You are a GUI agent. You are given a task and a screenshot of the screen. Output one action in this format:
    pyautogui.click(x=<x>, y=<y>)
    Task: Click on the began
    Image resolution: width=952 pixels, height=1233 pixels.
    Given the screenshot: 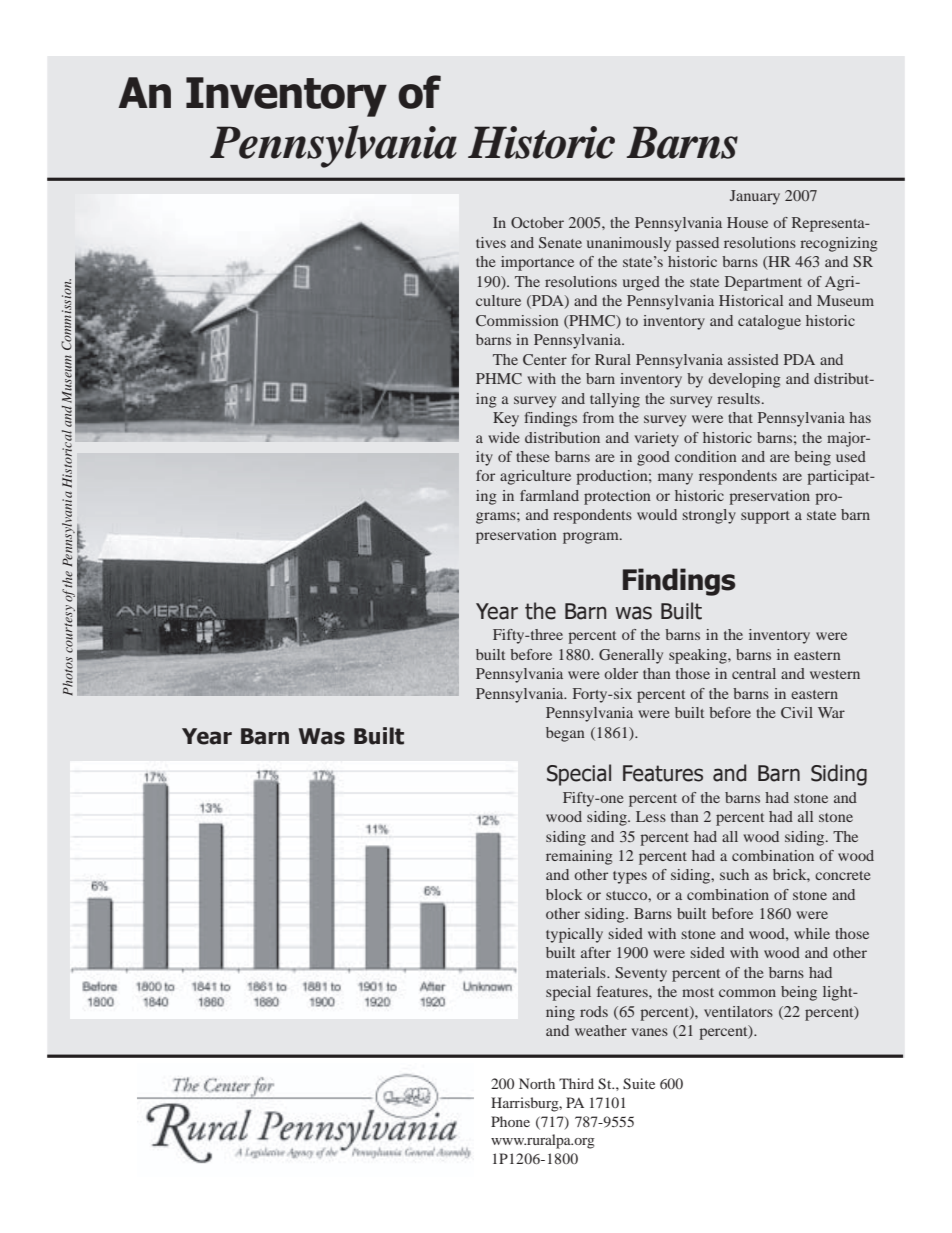 What is the action you would take?
    pyautogui.click(x=565, y=734)
